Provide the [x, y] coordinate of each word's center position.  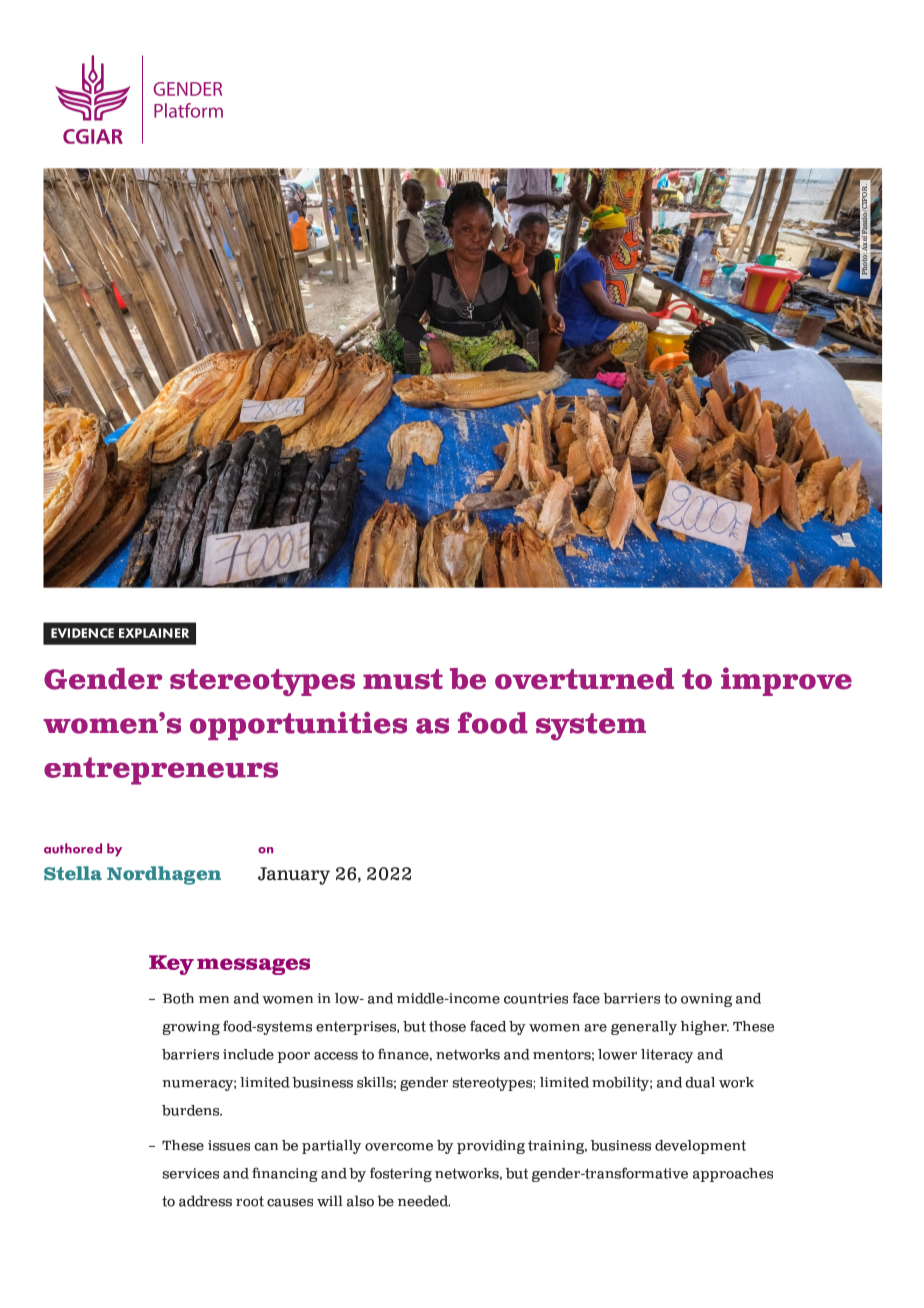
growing [191, 1028]
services [191, 1173]
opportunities [298, 726]
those [447, 1026]
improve [786, 681]
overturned [584, 679]
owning [706, 1000]
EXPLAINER [154, 633]
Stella [73, 873]
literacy [667, 1056]
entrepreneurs [161, 771]
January [294, 876]
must [403, 679]
